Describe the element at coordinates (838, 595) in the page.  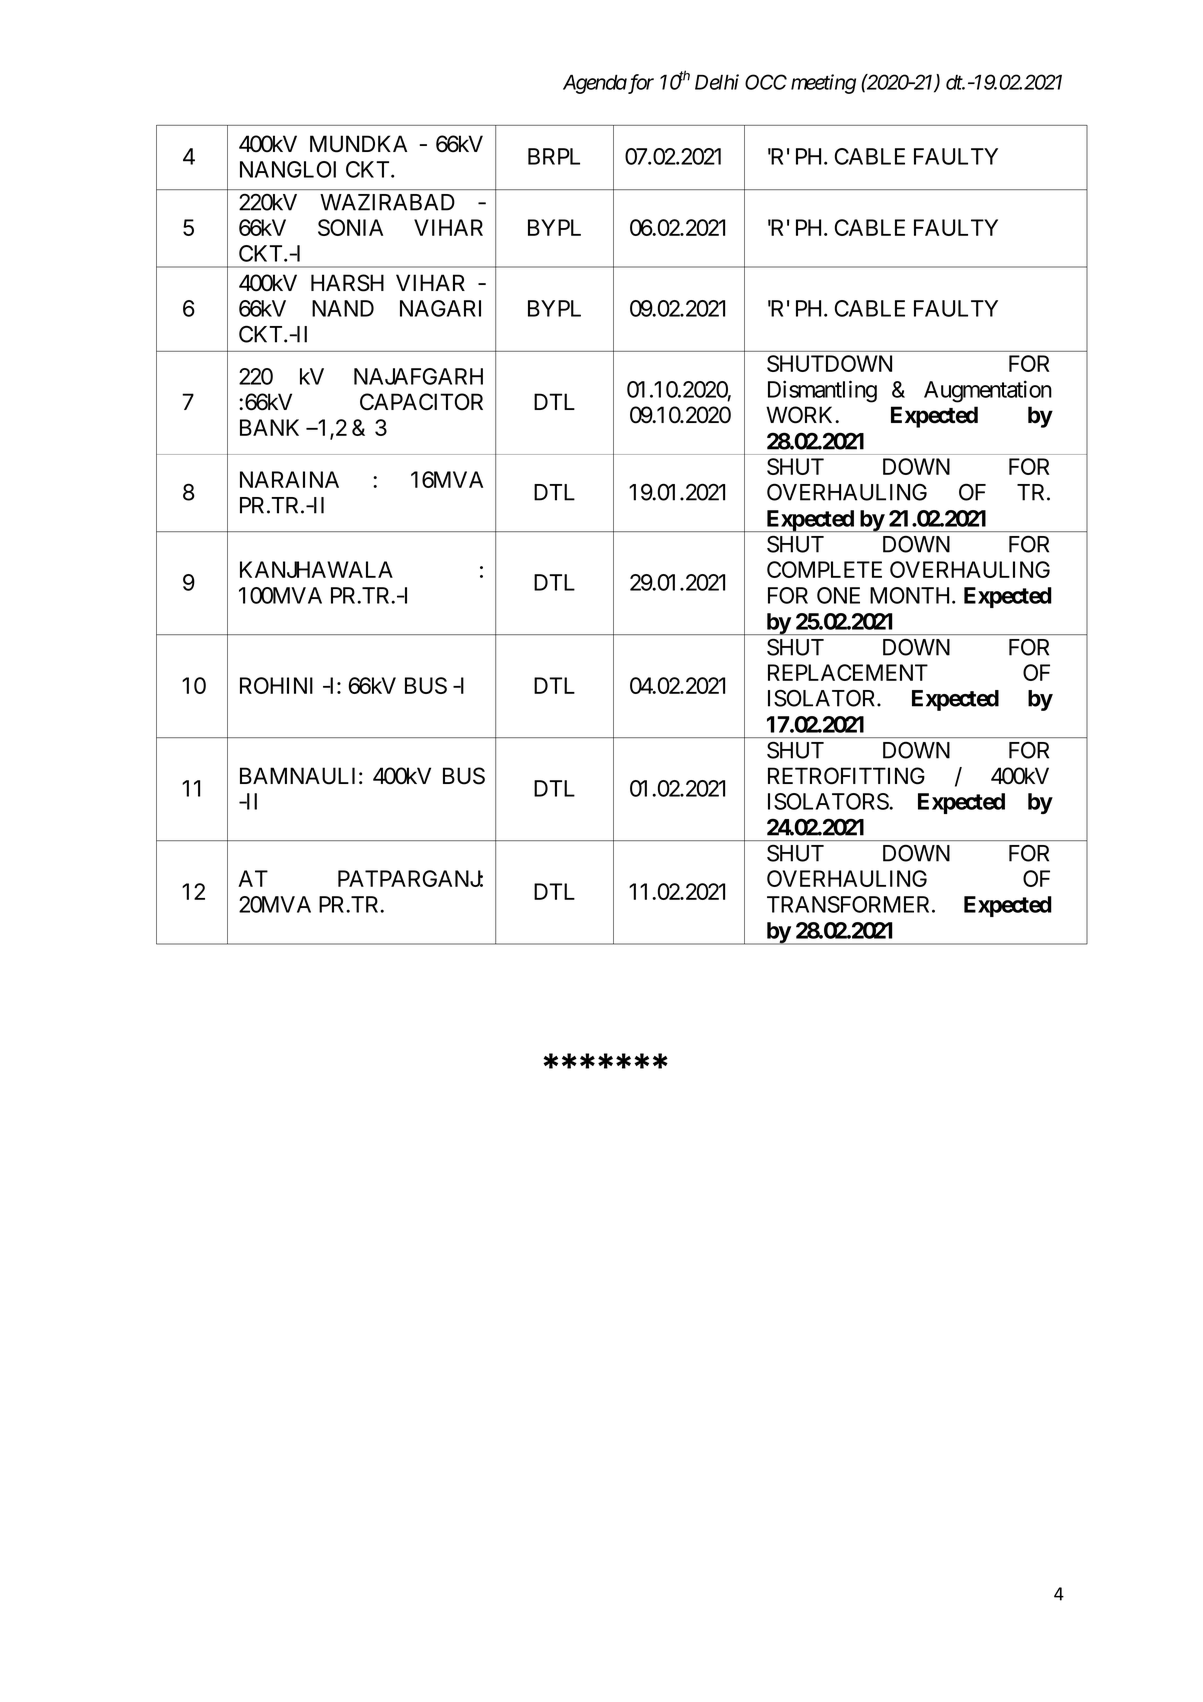
I see `ONE` at that location.
